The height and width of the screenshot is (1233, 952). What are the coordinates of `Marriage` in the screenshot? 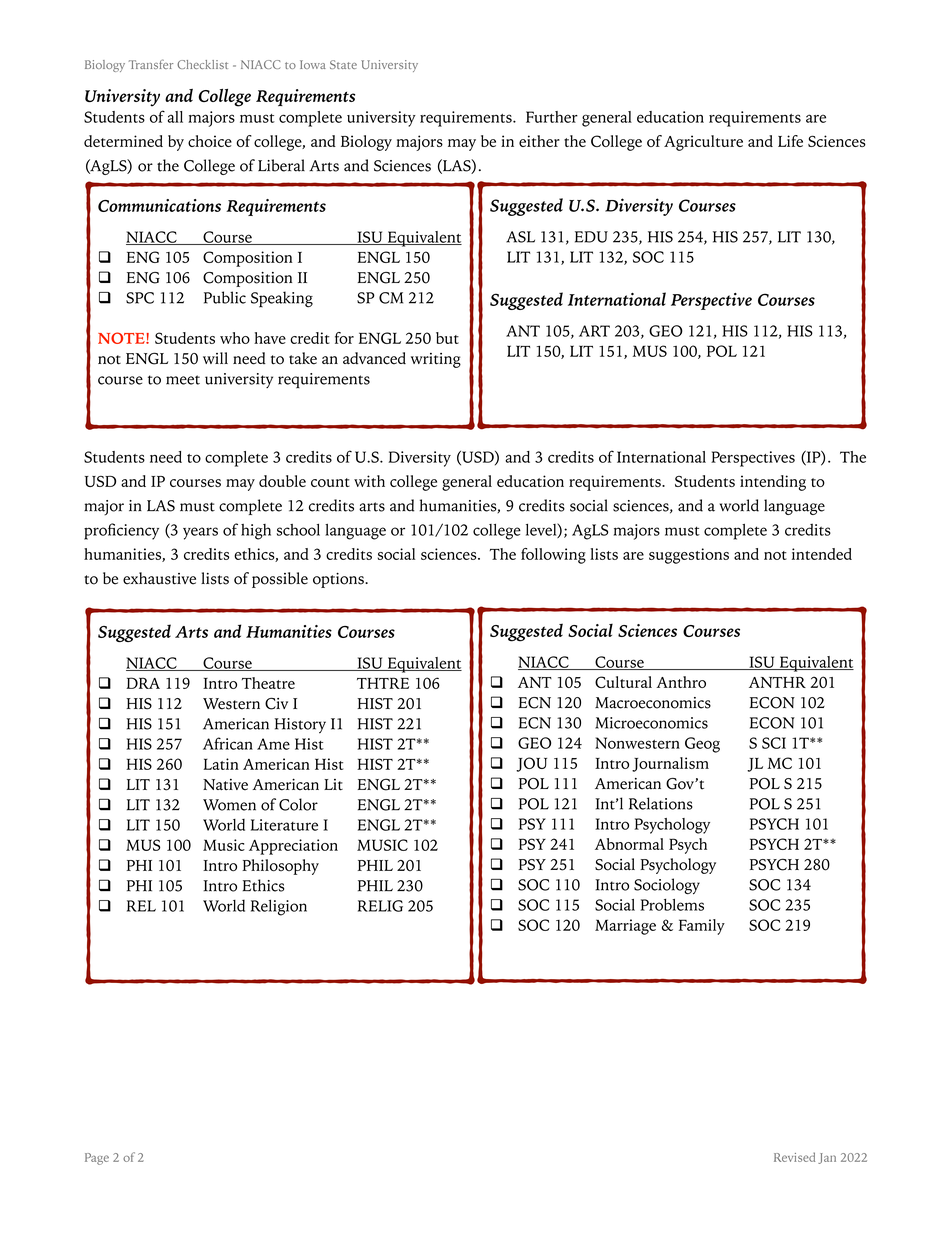 It's located at (625, 927).
